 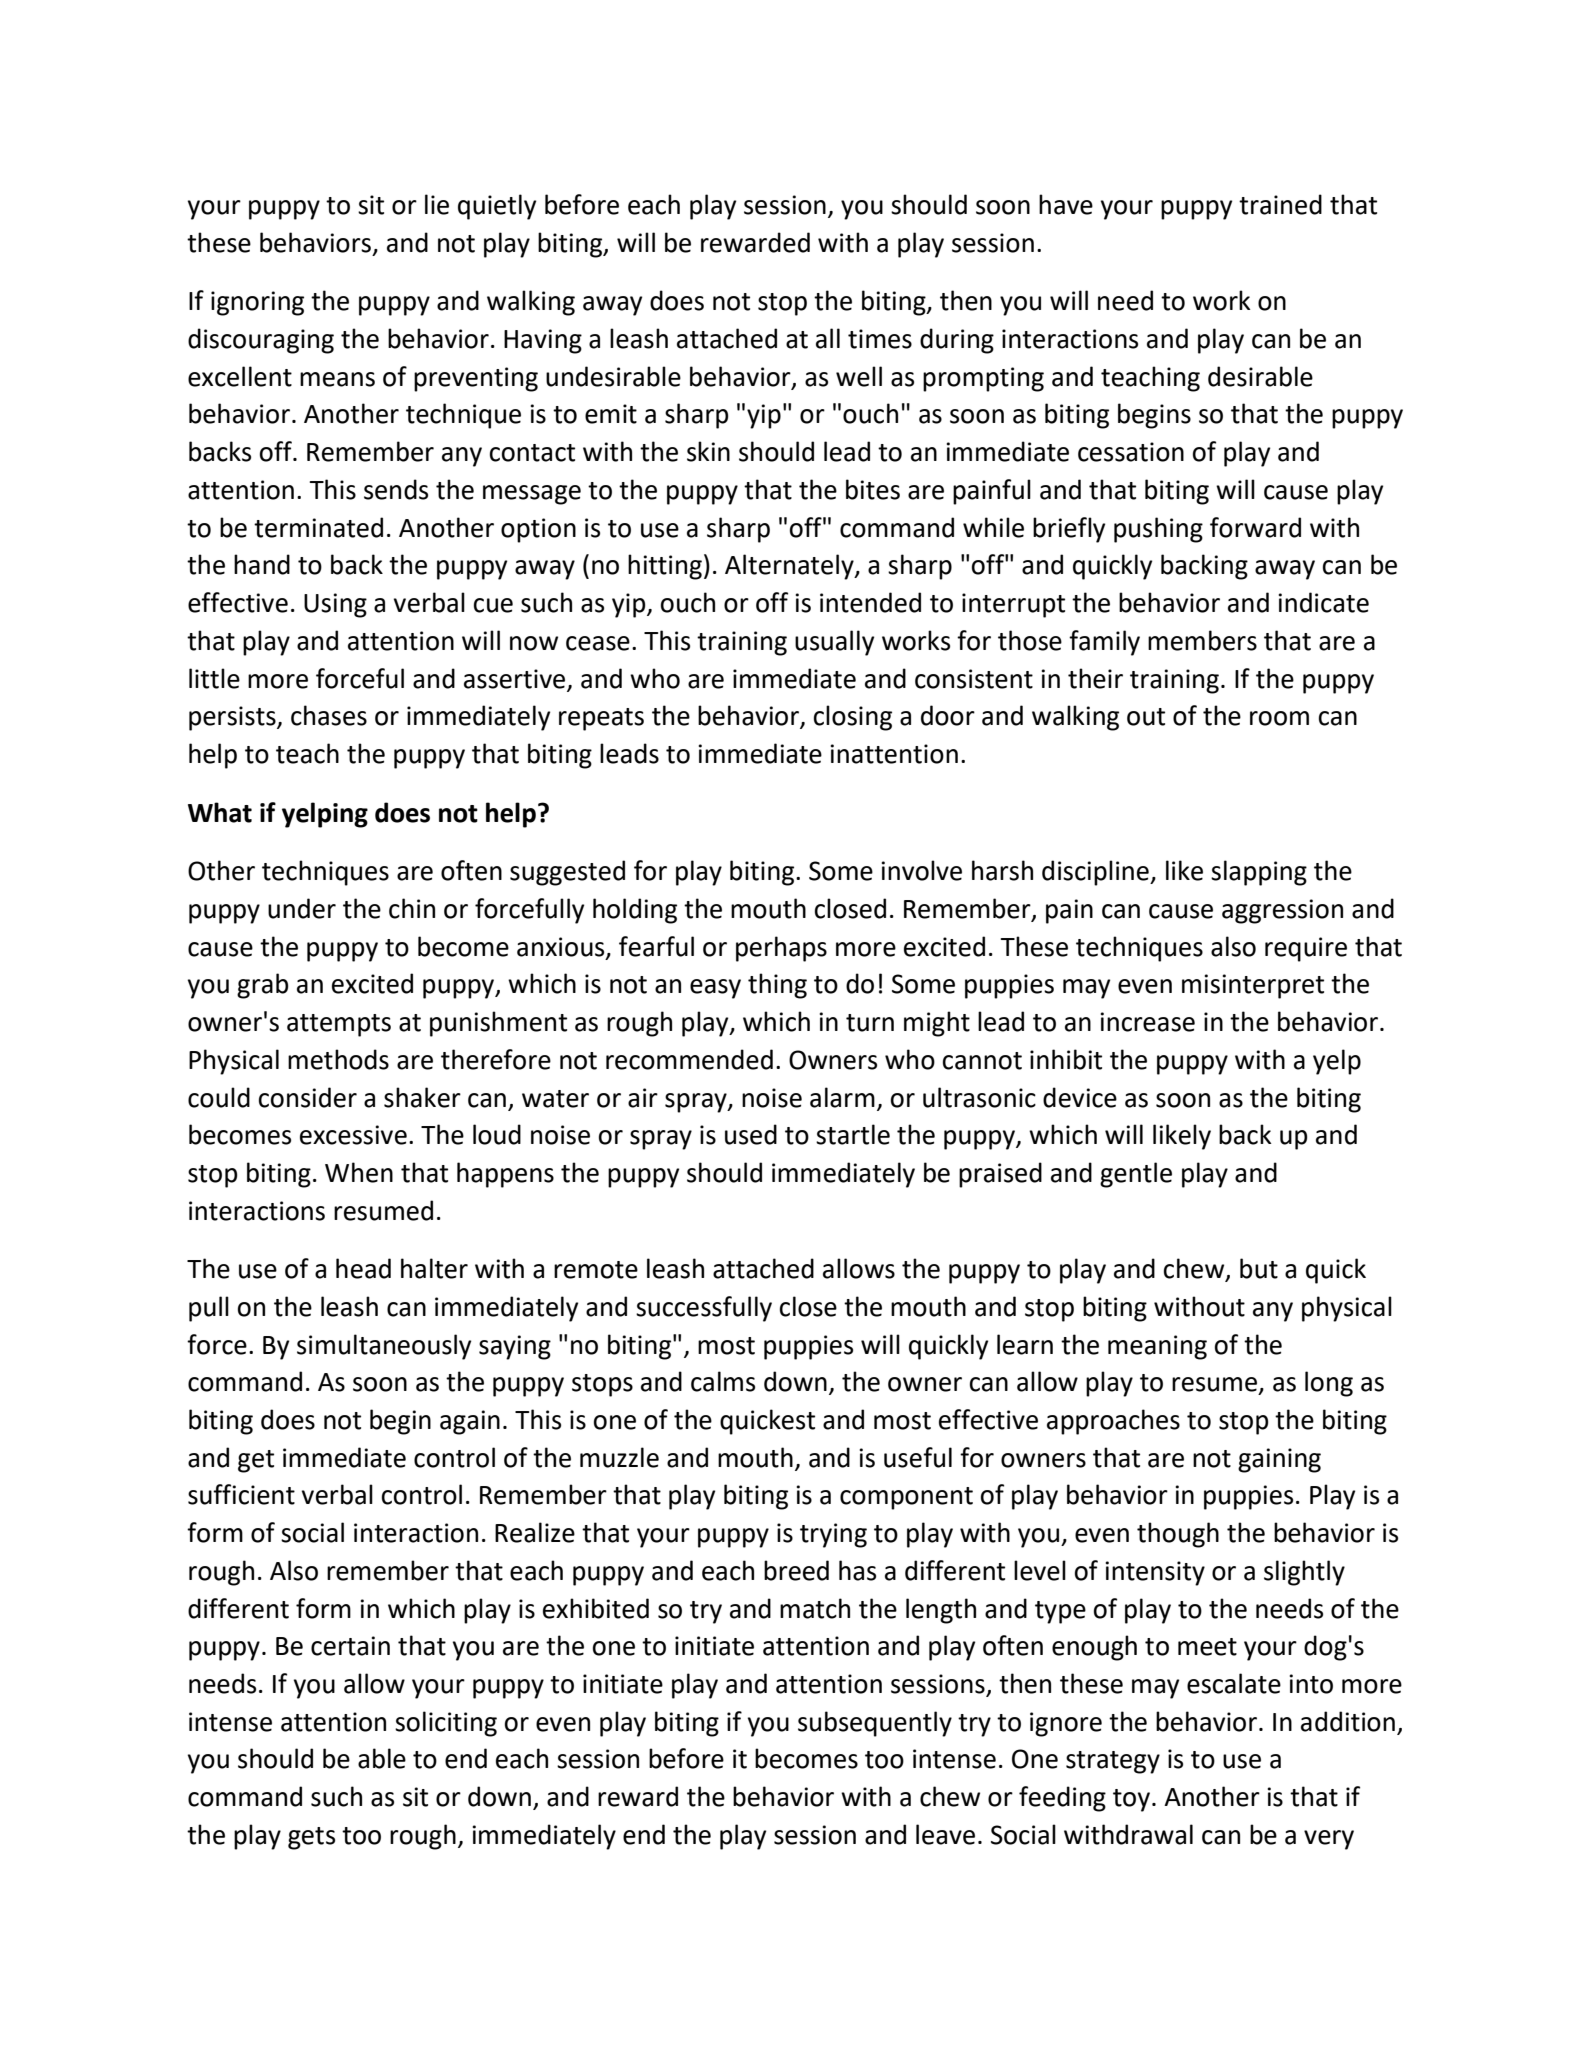 What do you see at coordinates (777, 986) in the screenshot?
I see `thing` at bounding box center [777, 986].
